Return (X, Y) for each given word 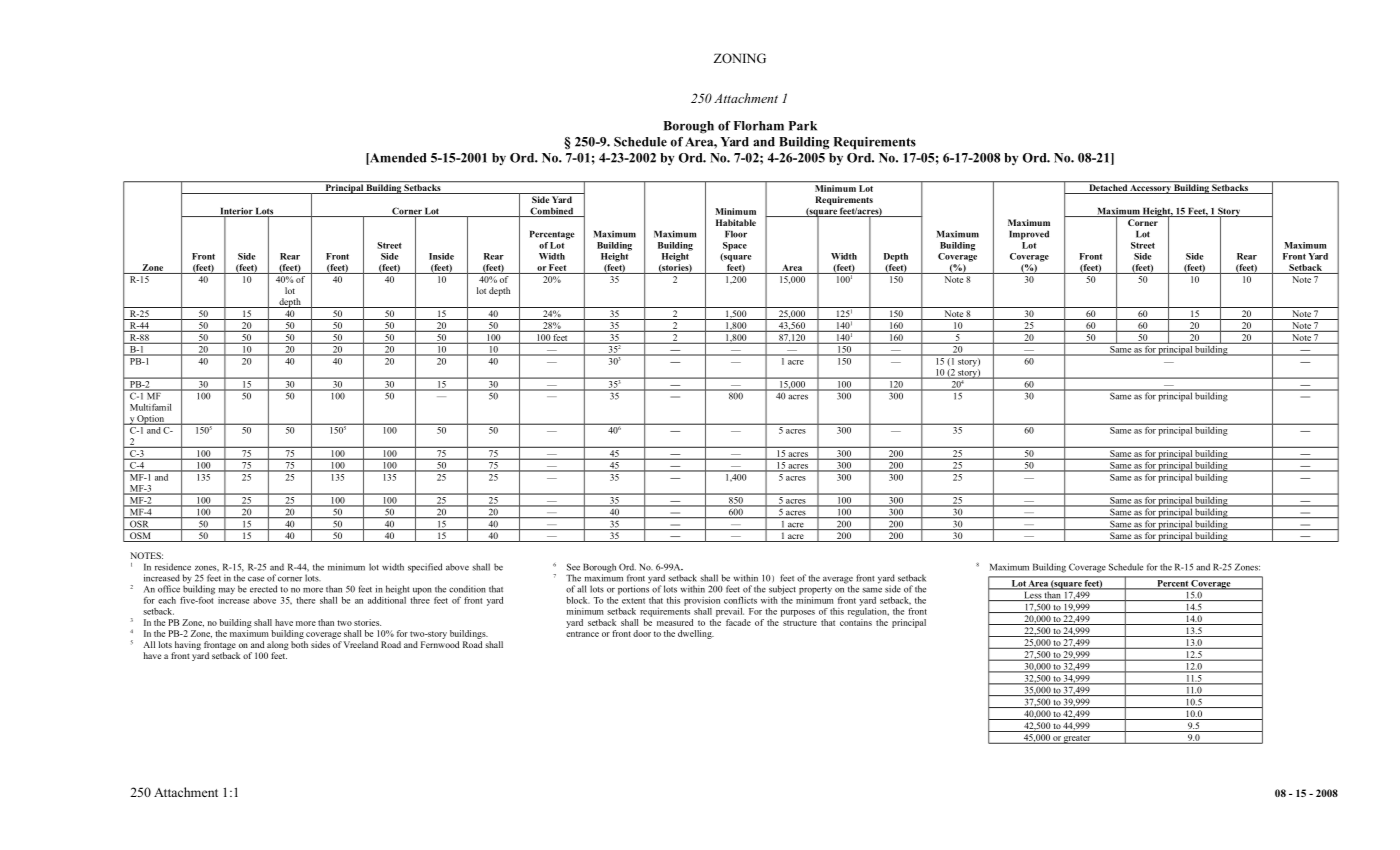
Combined (552, 212)
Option (151, 420)
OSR (139, 525)
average (838, 581)
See (573, 567)
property (815, 591)
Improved (1029, 235)
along (278, 645)
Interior (236, 212)
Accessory (1150, 188)
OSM (140, 537)
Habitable (736, 222)
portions (633, 590)
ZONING (740, 58)
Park (803, 126)
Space (735, 246)
